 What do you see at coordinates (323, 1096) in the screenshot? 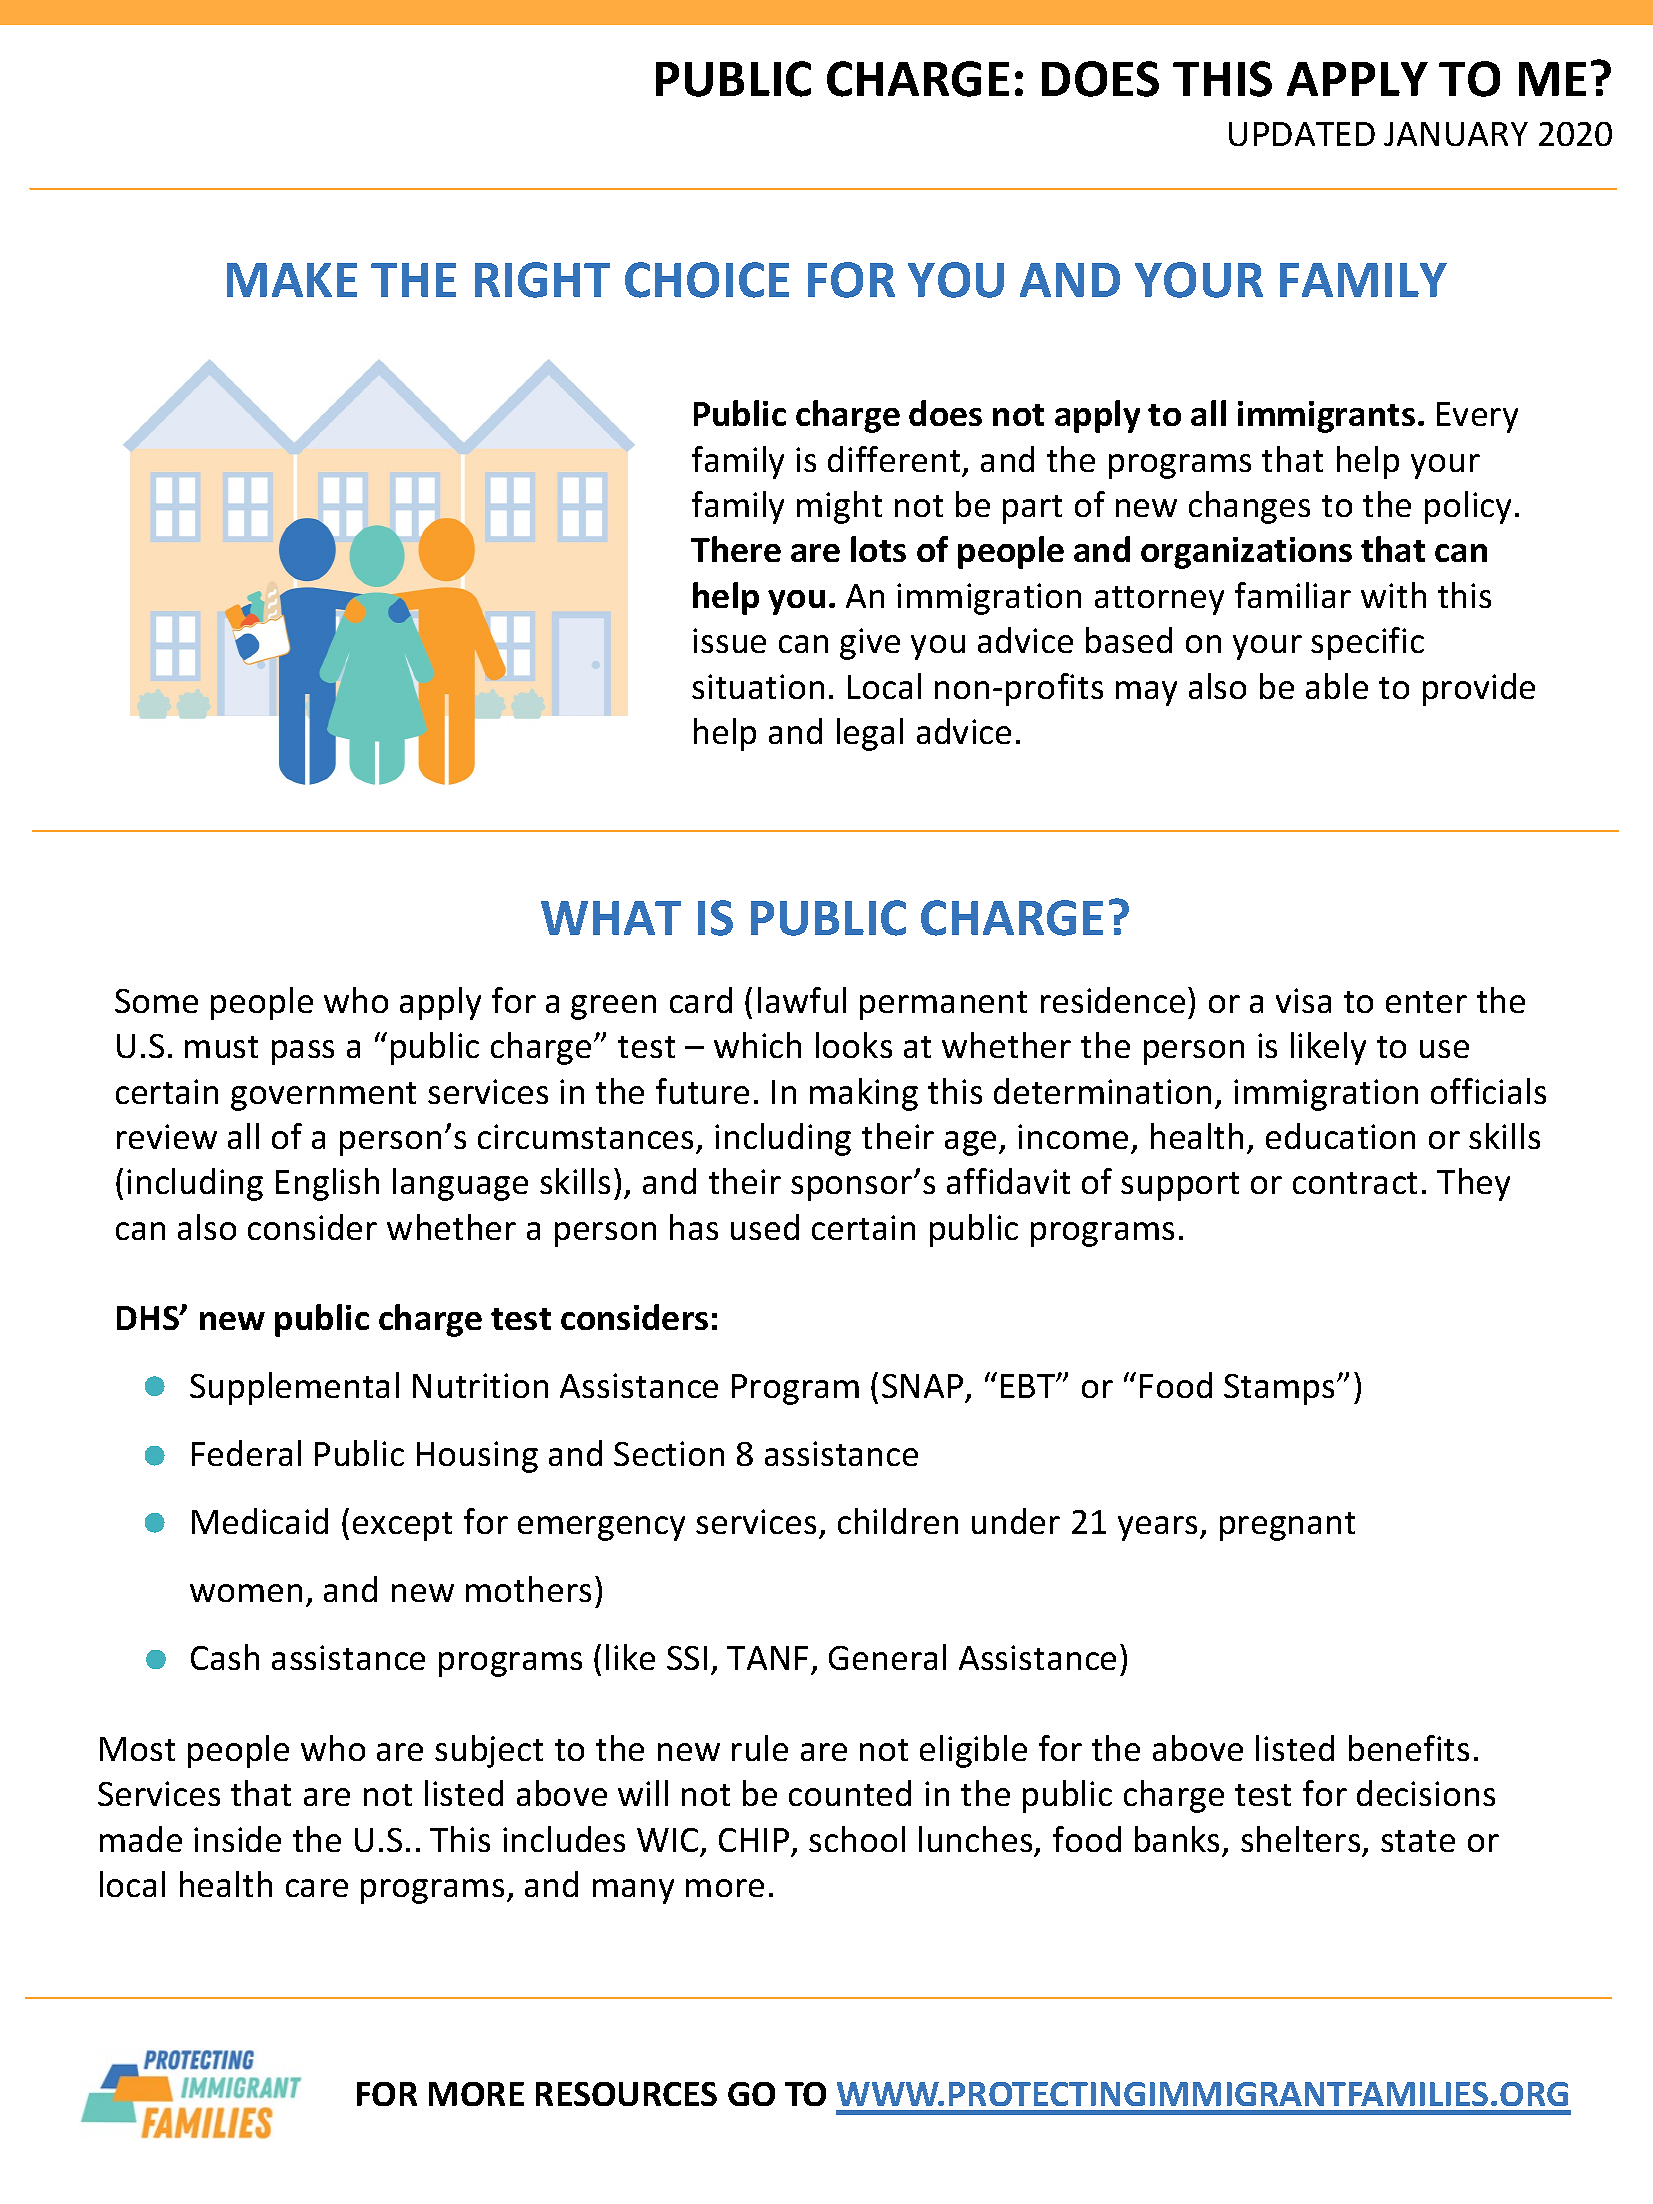
I see `government` at bounding box center [323, 1096].
